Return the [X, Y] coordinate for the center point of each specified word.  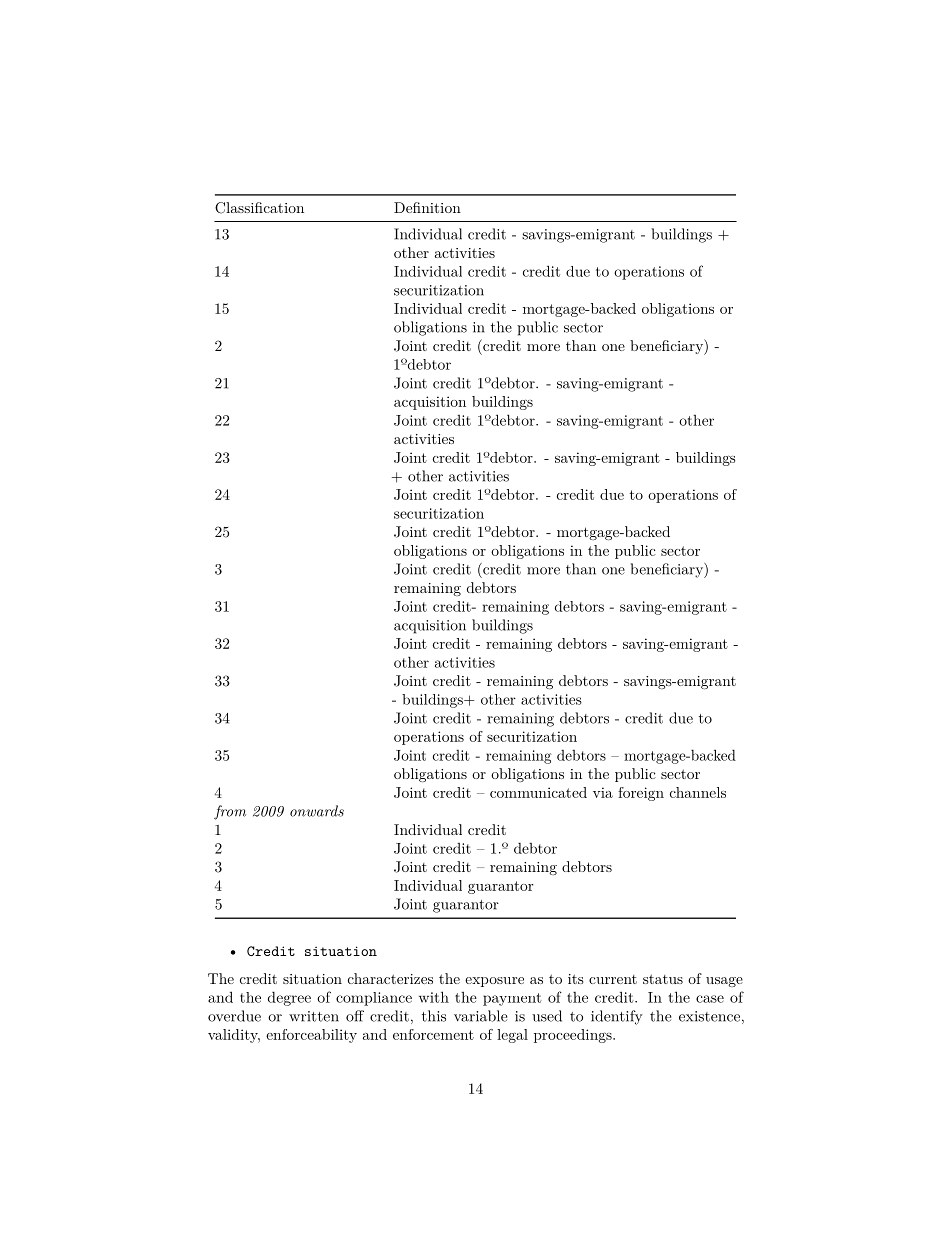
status [663, 979]
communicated [538, 792]
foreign [641, 794]
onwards [317, 811]
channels [698, 792]
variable [480, 1016]
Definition [427, 207]
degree [289, 998]
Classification [259, 208]
